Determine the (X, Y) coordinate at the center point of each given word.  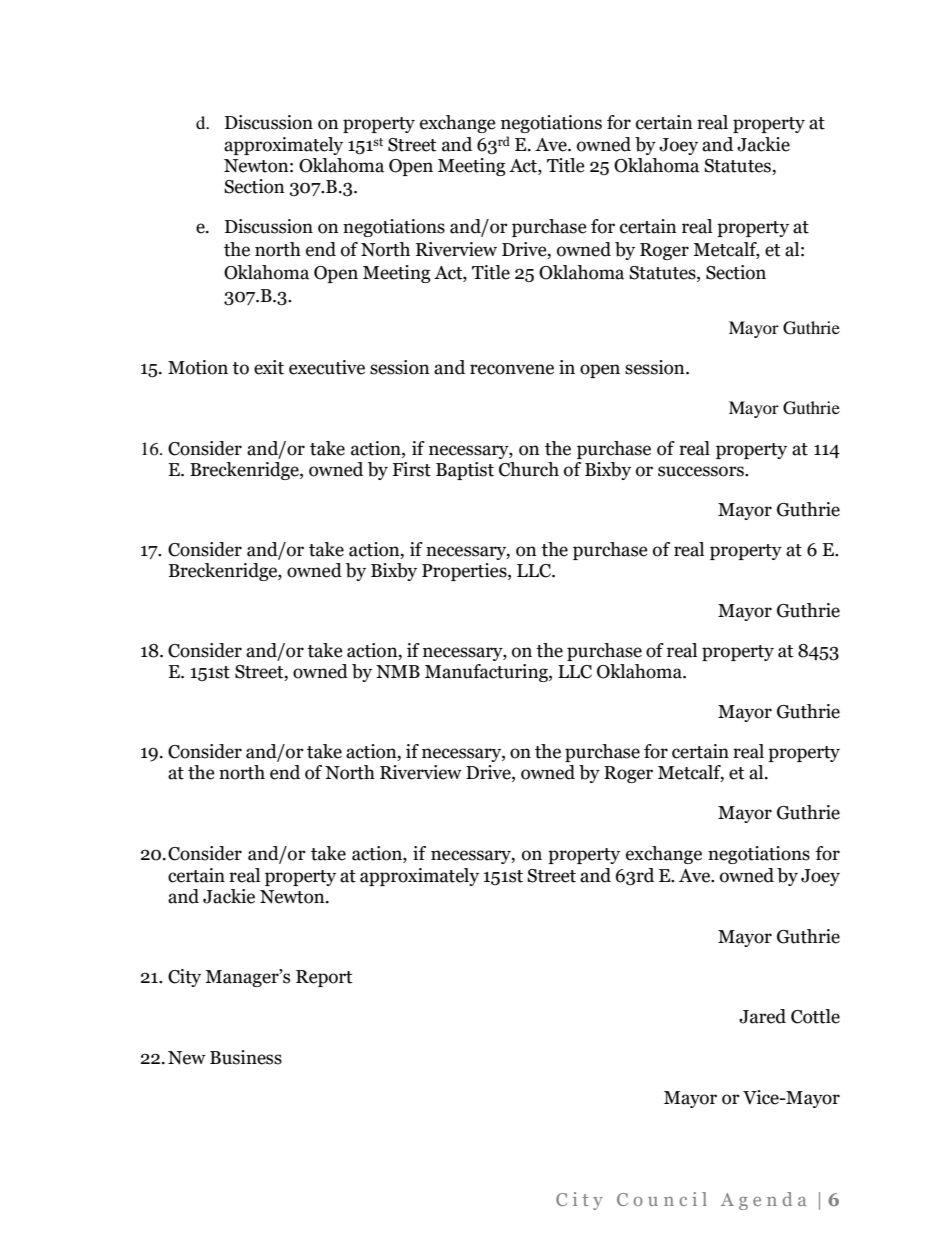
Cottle (815, 1016)
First (411, 469)
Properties (465, 572)
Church (529, 469)
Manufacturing (487, 673)
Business (246, 1057)
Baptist (465, 471)
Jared (762, 1016)
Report (324, 978)
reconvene (512, 369)
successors (702, 471)
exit (269, 367)
